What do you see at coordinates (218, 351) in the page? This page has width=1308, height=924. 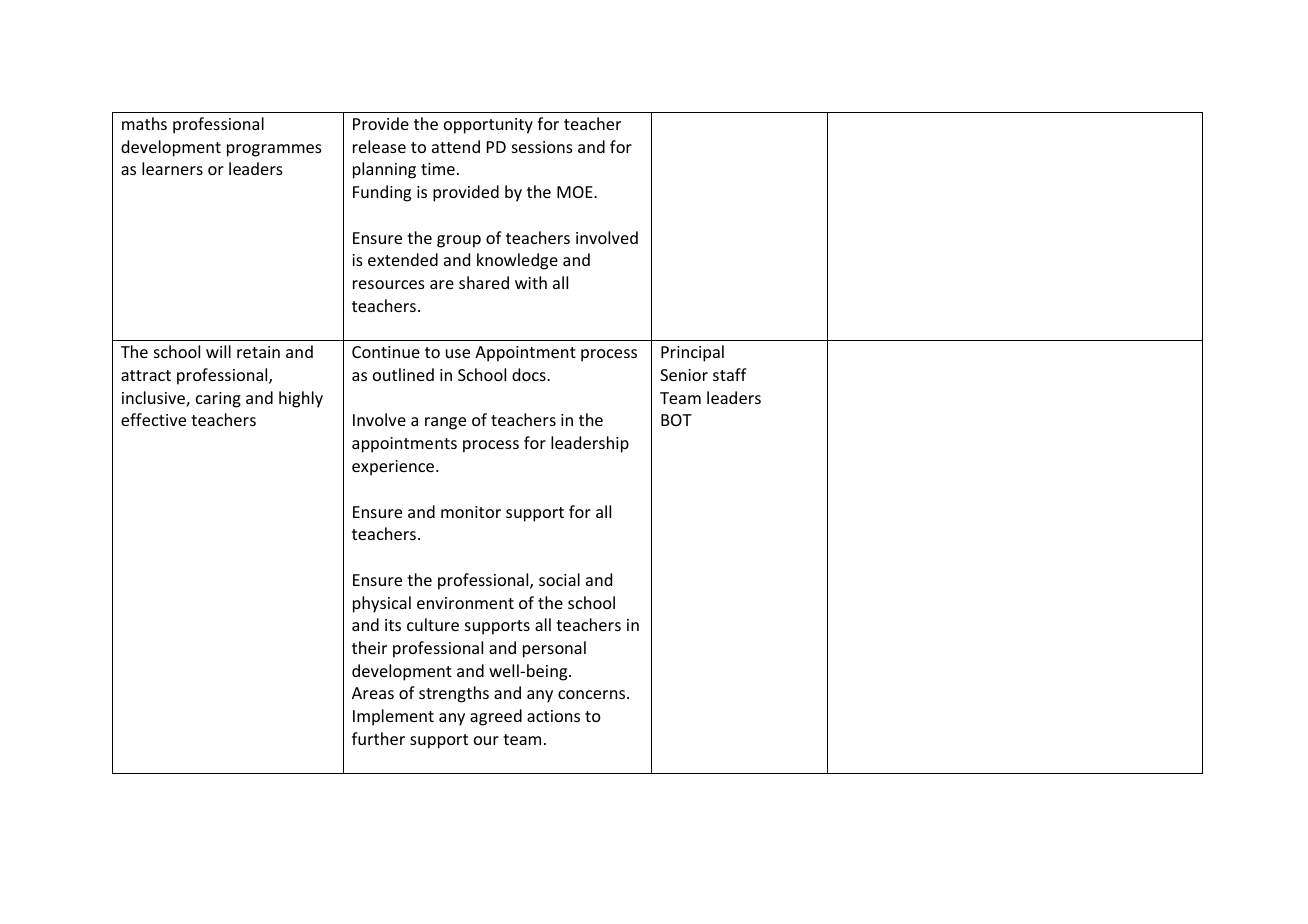 I see `will` at bounding box center [218, 351].
